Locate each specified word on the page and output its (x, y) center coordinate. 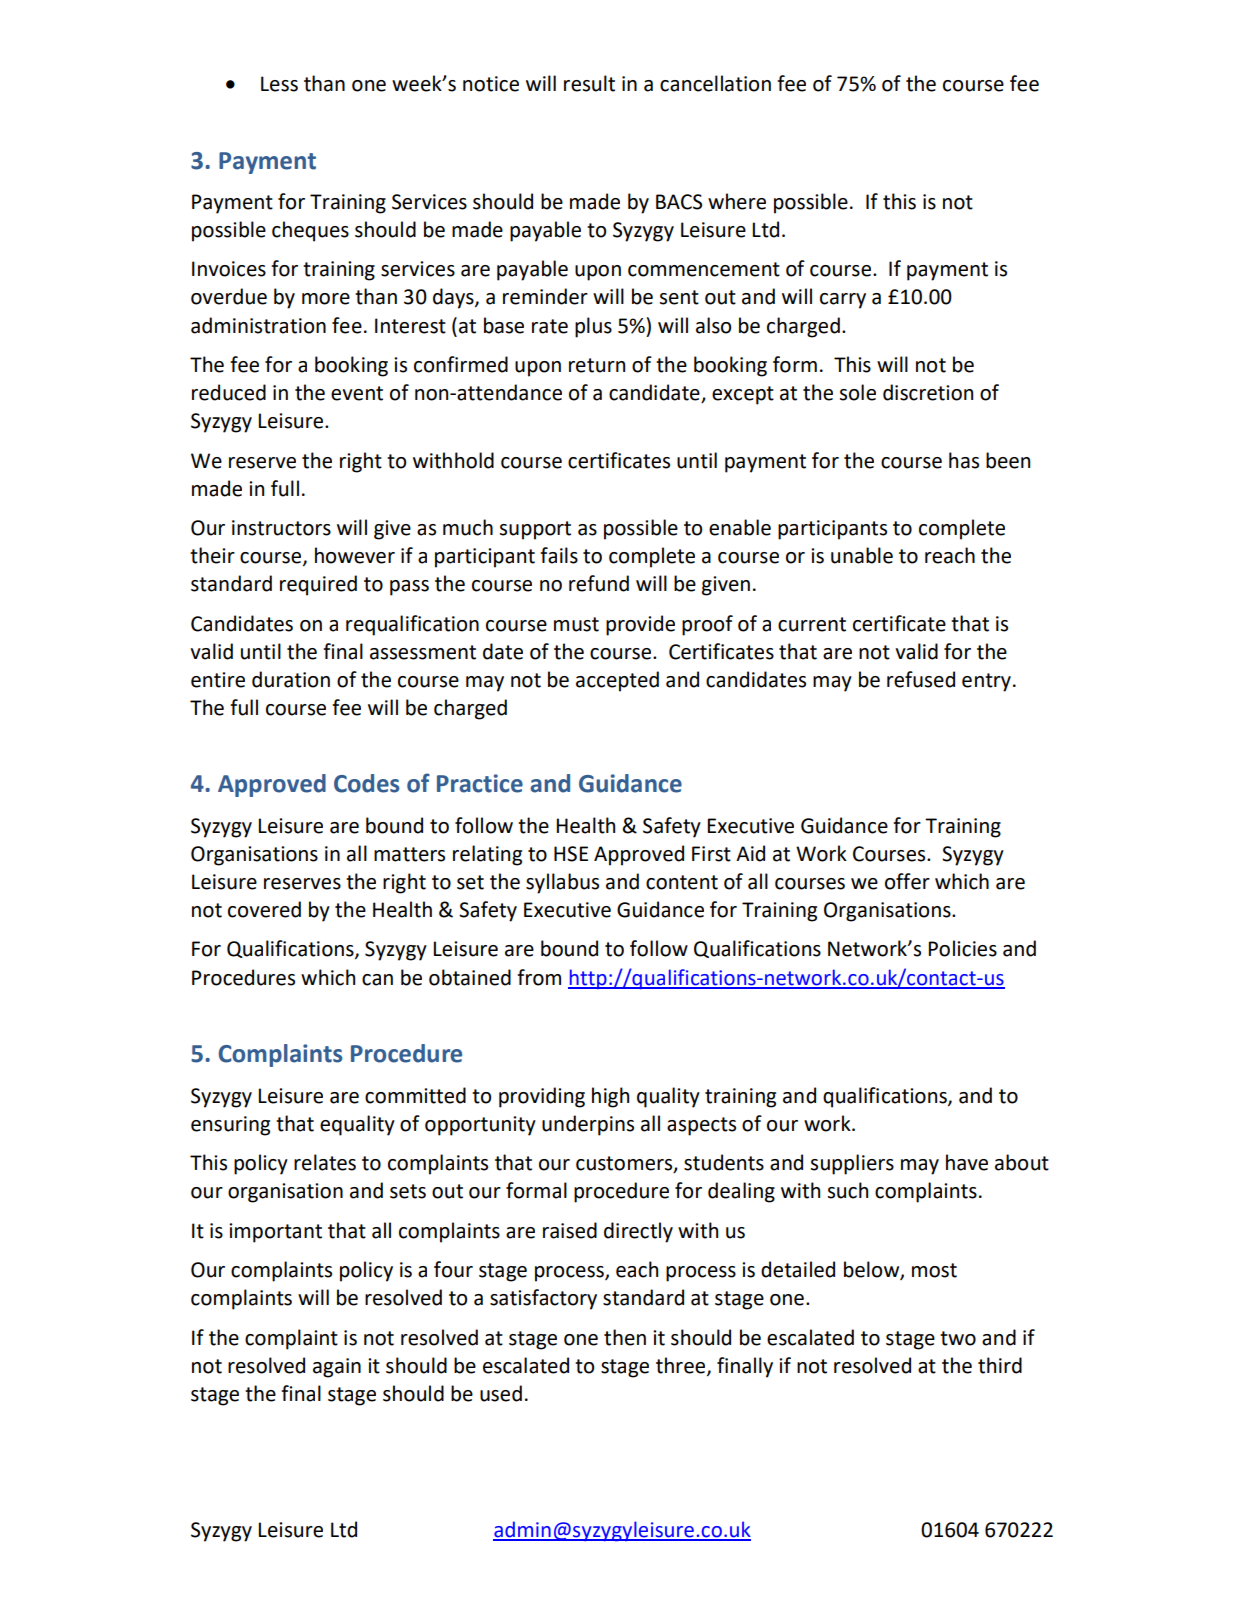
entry (986, 682)
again (337, 1368)
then (625, 1337)
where (737, 201)
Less (279, 84)
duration (291, 679)
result (589, 83)
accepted (617, 681)
